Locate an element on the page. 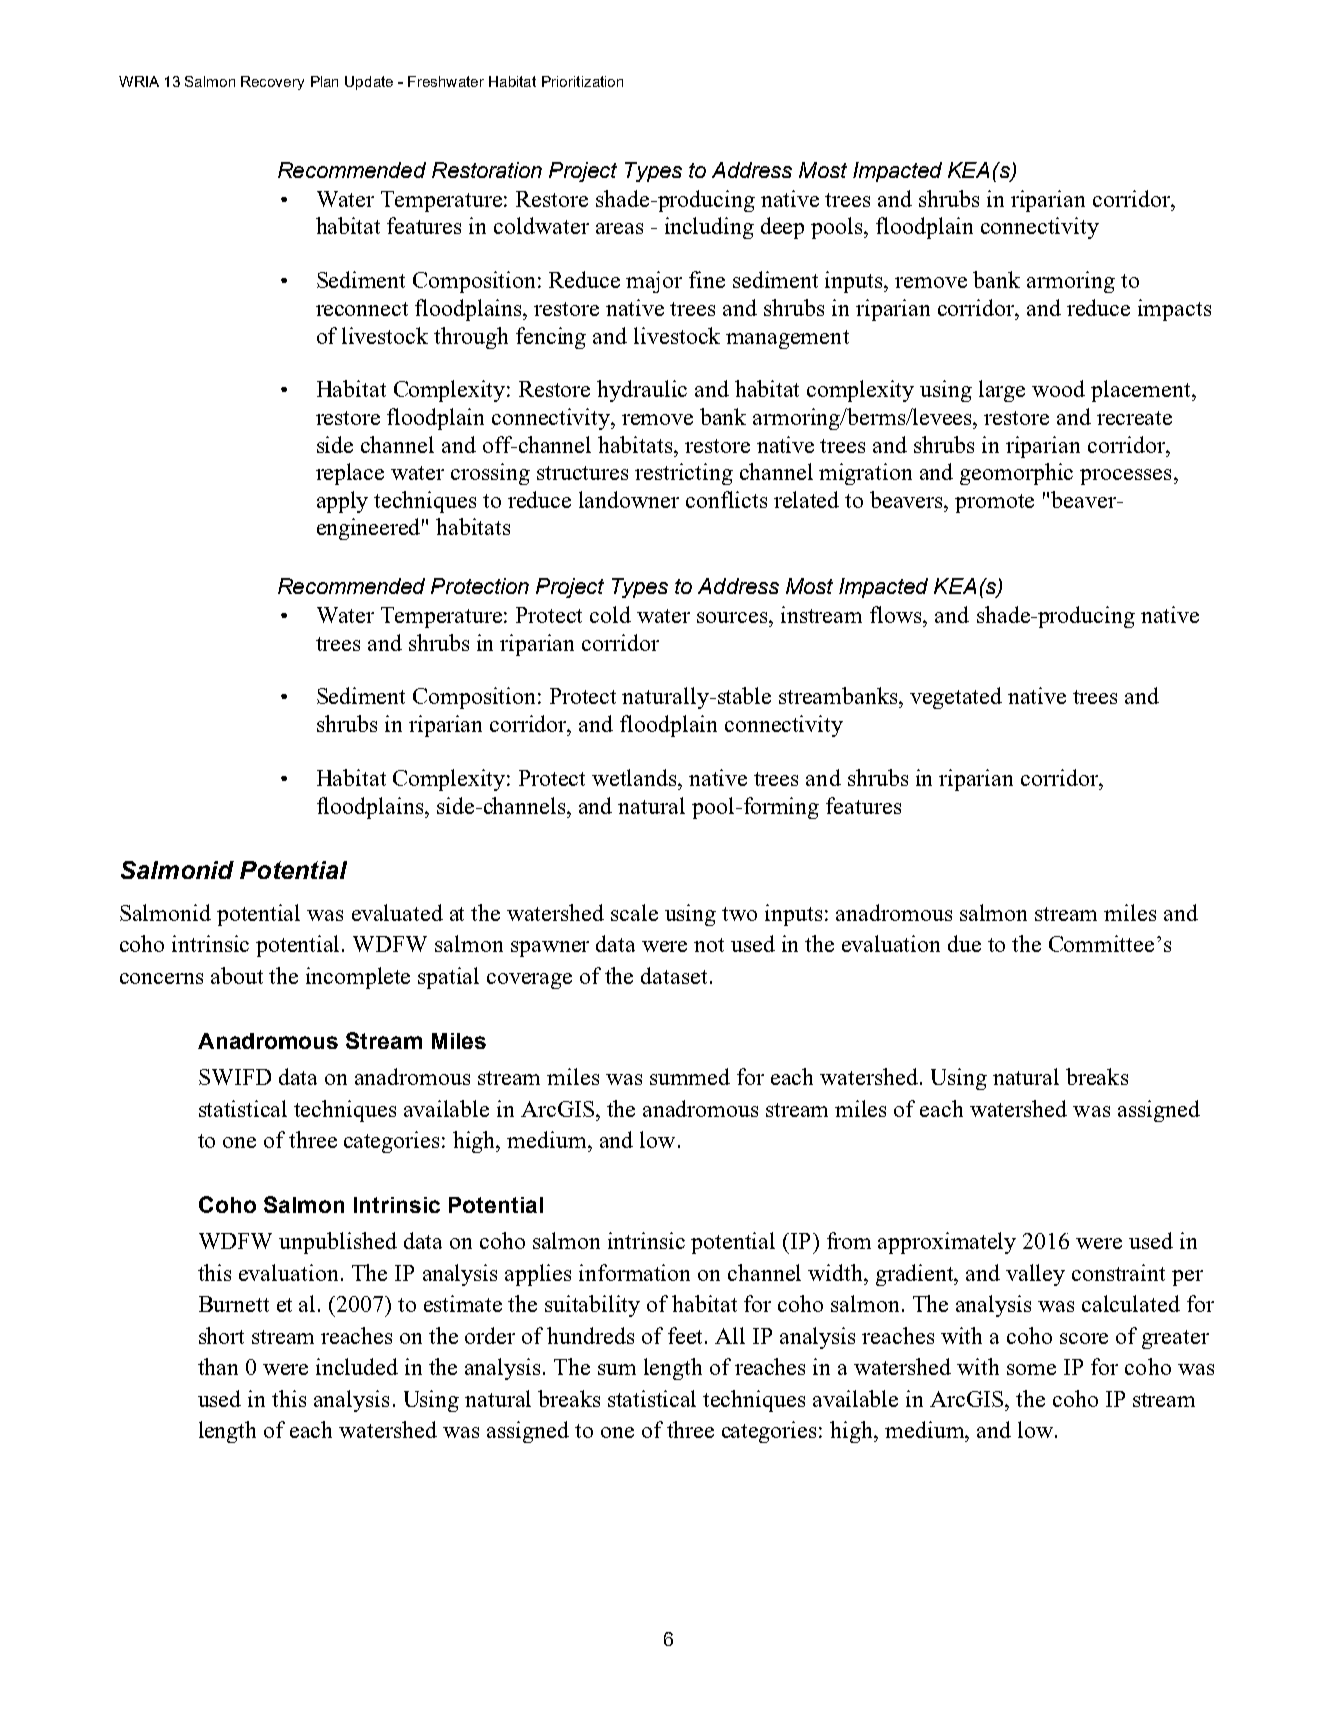  due is located at coordinates (964, 943).
